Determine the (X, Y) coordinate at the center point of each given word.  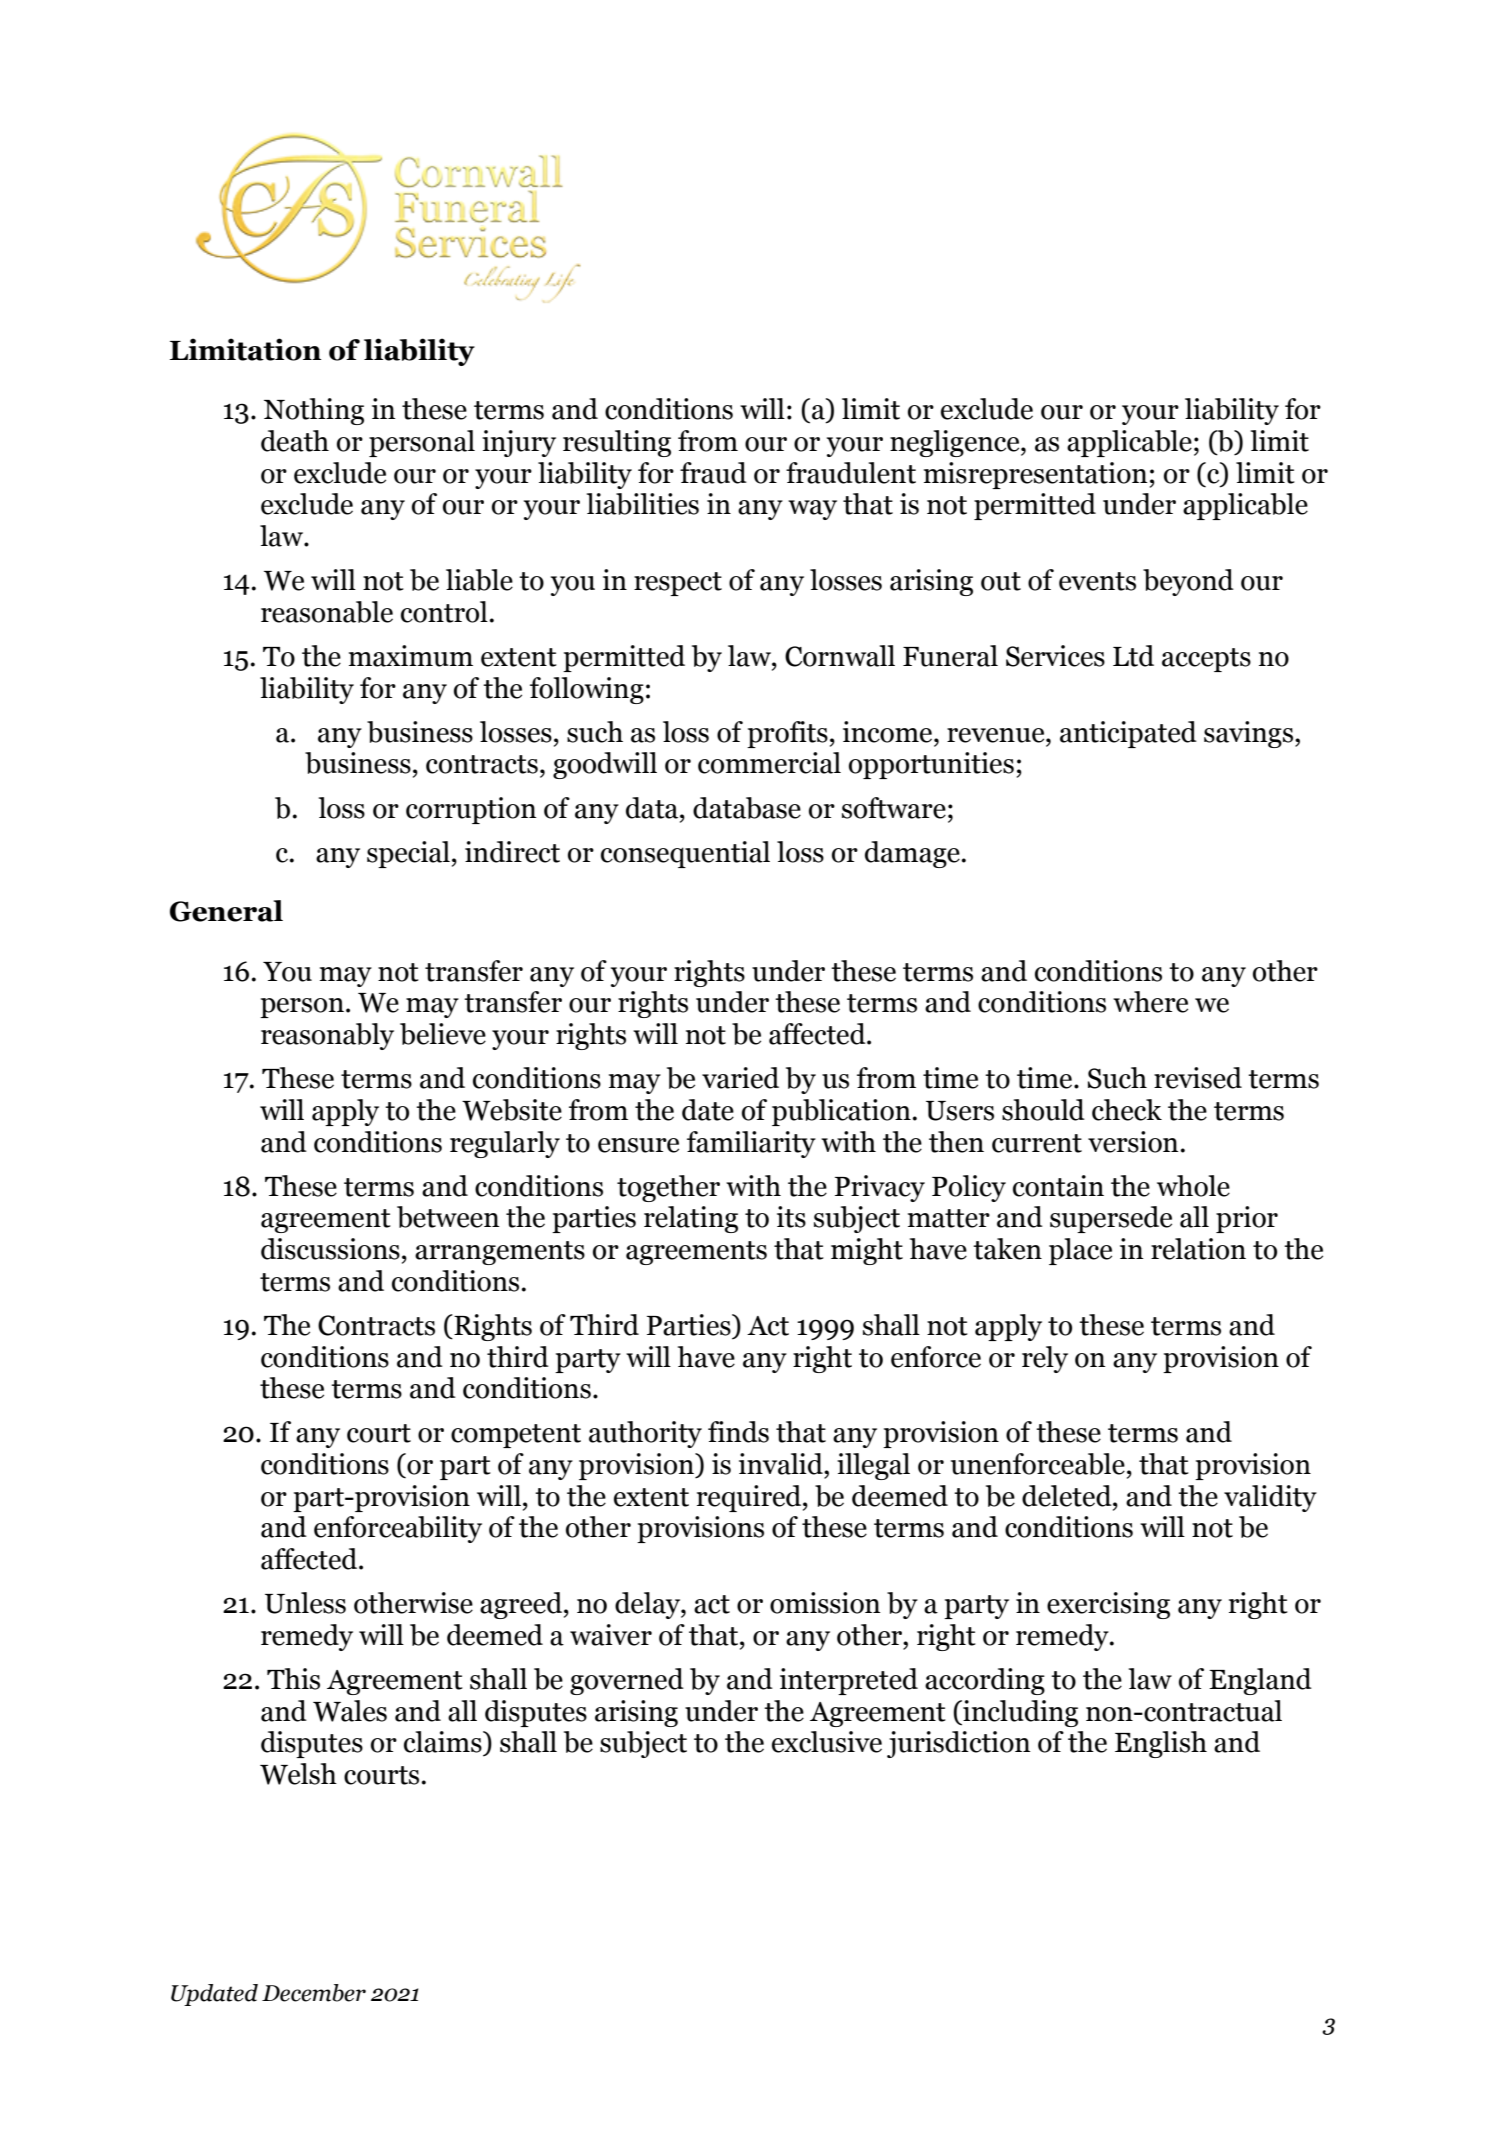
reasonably (327, 1036)
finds (738, 1432)
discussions (330, 1249)
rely (1045, 1359)
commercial (769, 763)
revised (1198, 1078)
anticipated (1128, 734)
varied (740, 1078)
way (812, 510)
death (295, 441)
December (314, 1993)
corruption (471, 810)
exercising (1108, 1605)
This (293, 1679)
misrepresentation (1036, 475)
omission (825, 1603)
